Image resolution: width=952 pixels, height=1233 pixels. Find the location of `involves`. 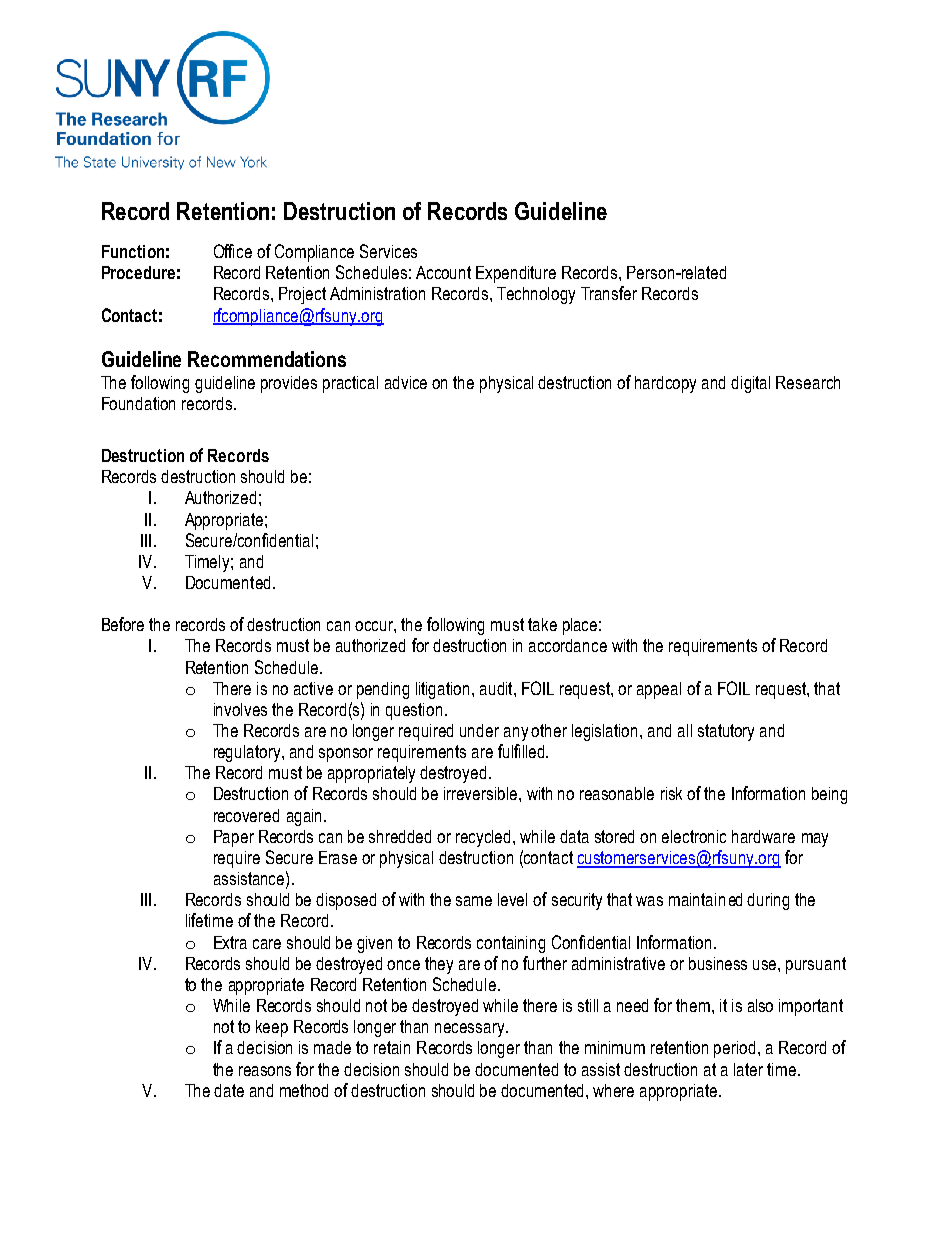

involves is located at coordinates (240, 709).
